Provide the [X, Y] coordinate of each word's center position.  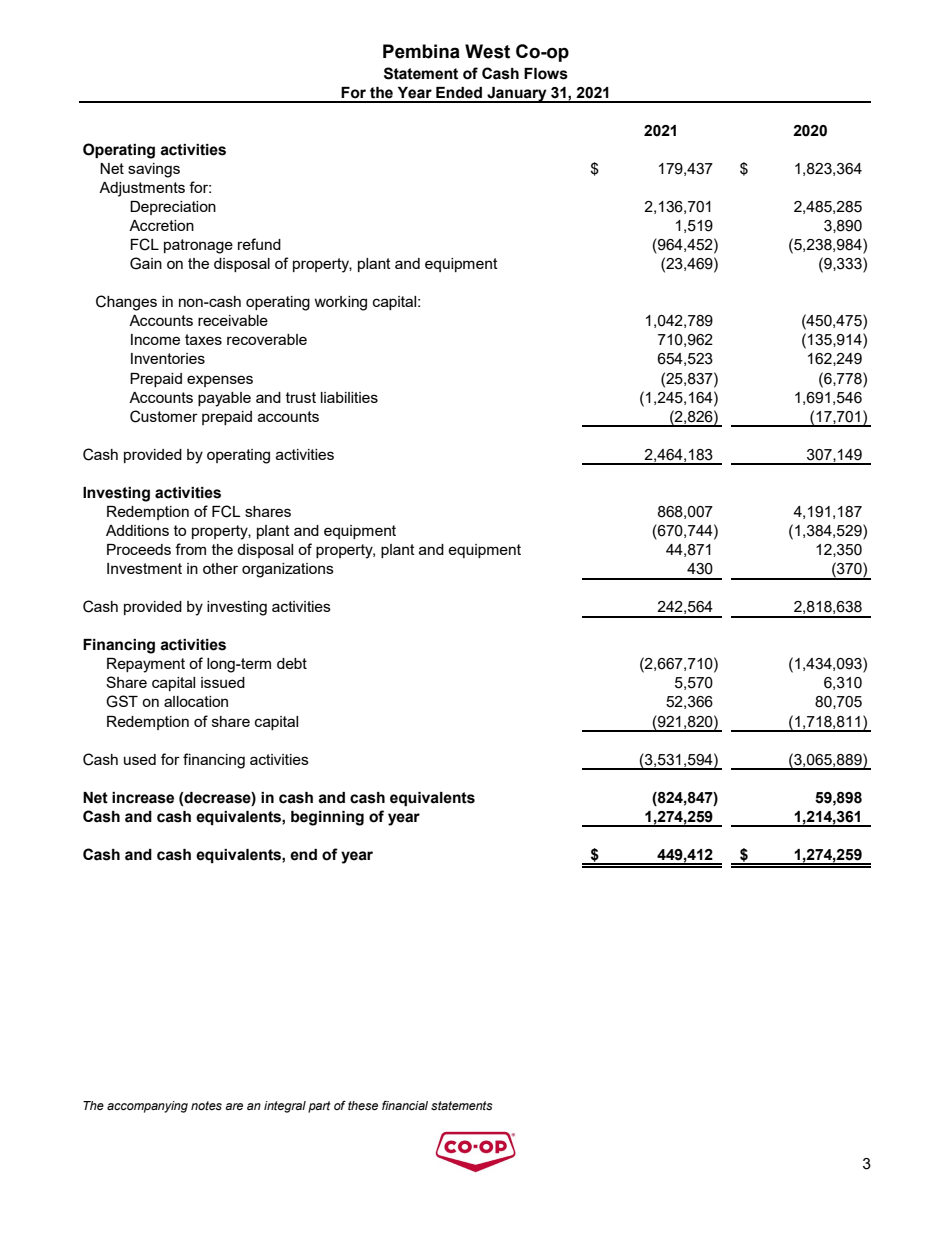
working [340, 303]
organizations [288, 570]
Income [155, 339]
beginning [327, 818]
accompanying [147, 1107]
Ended [459, 93]
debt [292, 663]
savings [154, 170]
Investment [144, 568]
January [517, 95]
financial [405, 1105]
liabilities [349, 397]
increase [143, 798]
